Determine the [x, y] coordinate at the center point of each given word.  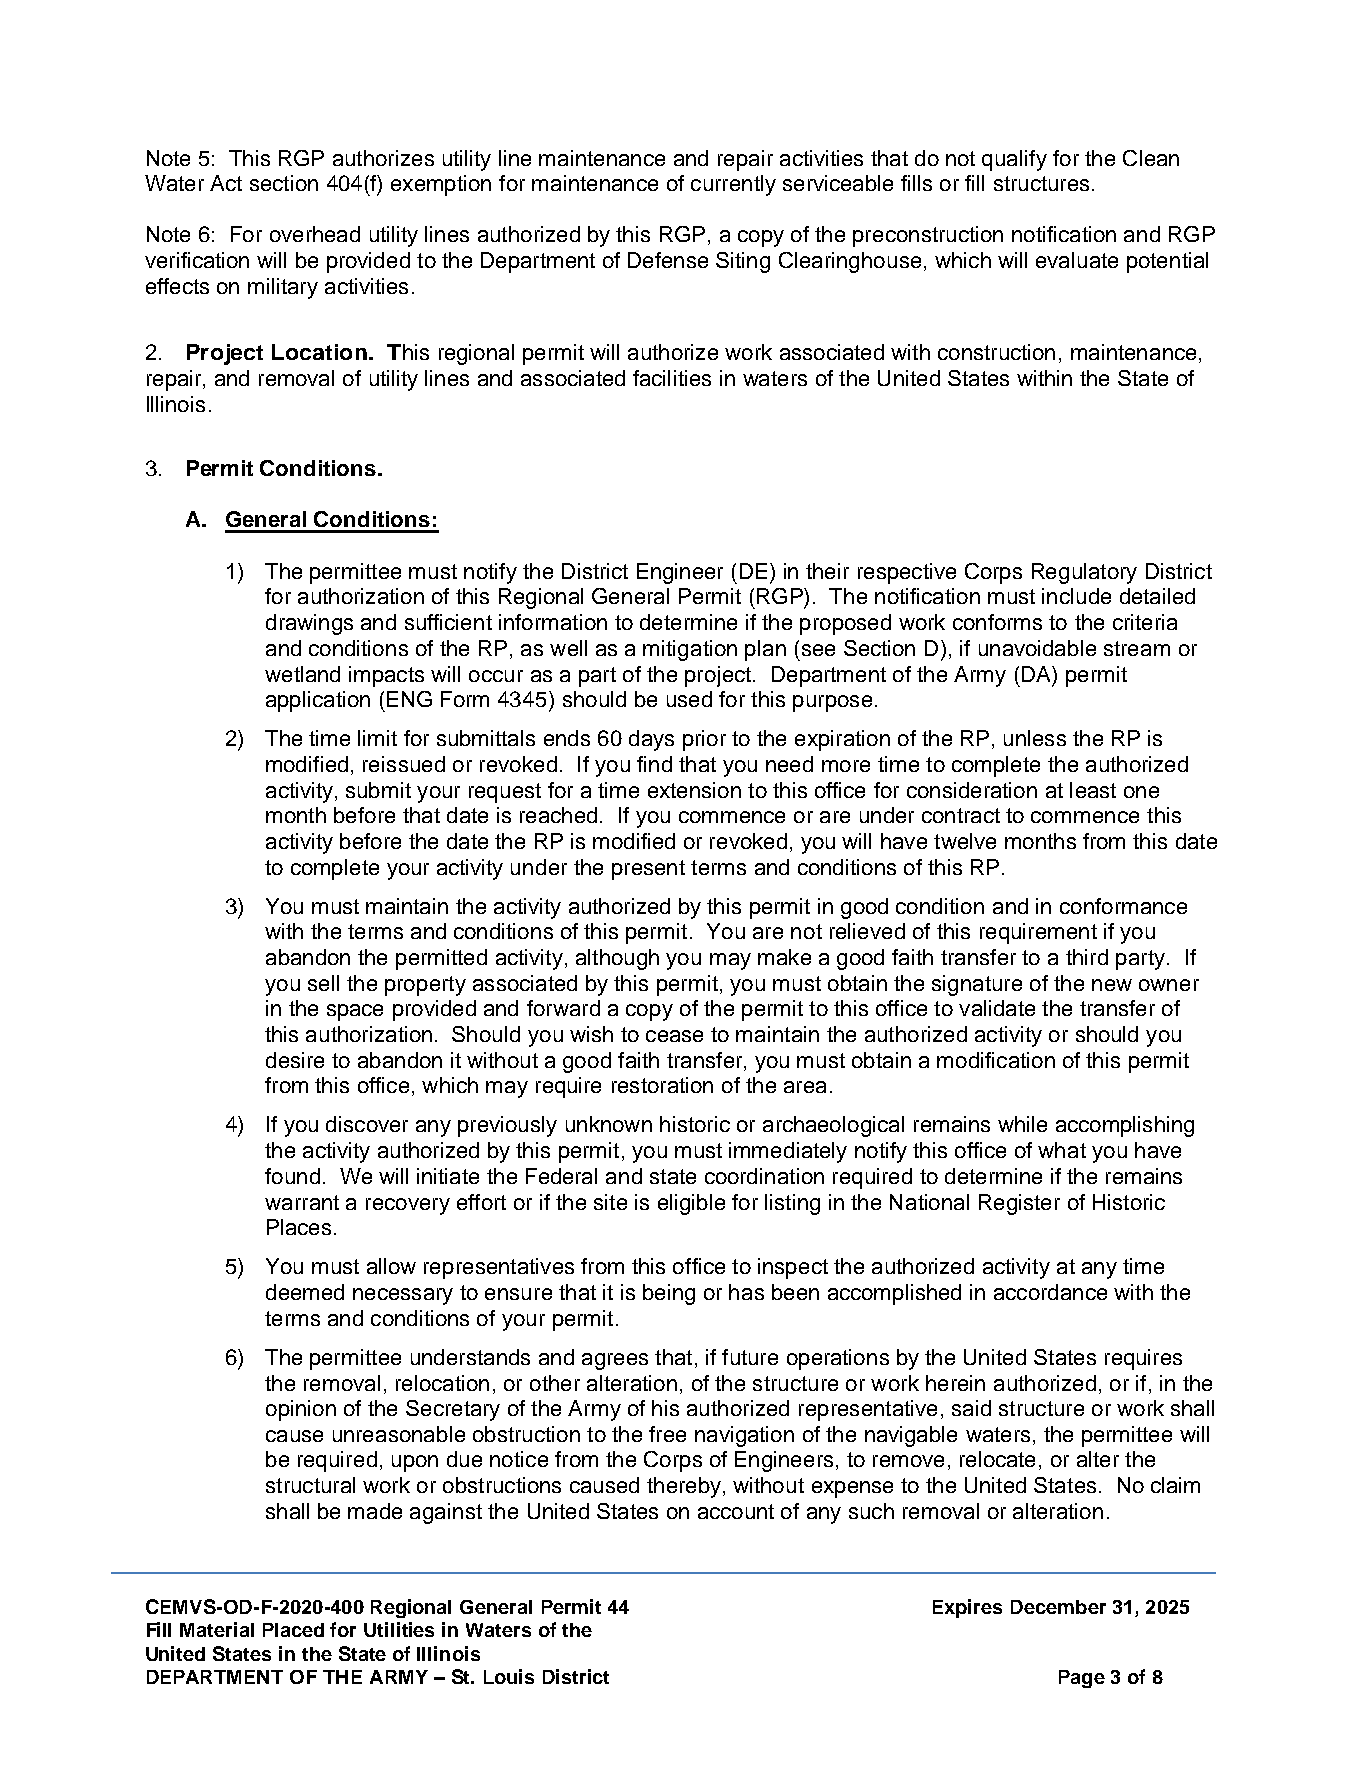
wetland [302, 674]
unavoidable [1037, 648]
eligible [691, 1204]
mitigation [690, 650]
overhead [315, 234]
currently [733, 185]
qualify [1014, 160]
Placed [293, 1630]
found [292, 1176]
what [1062, 1150]
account [736, 1511]
